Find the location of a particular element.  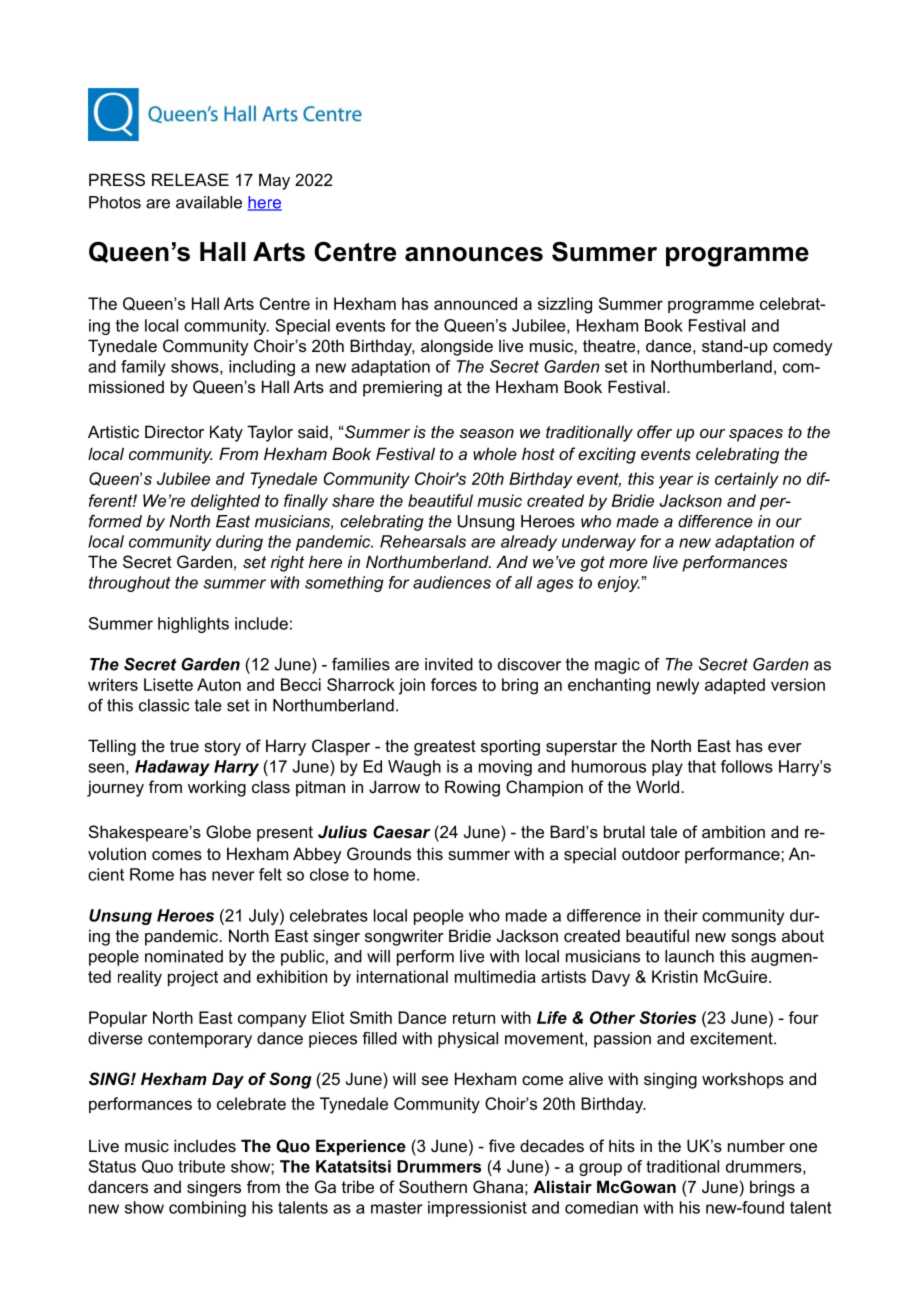

Rehearsals is located at coordinates (423, 541).
